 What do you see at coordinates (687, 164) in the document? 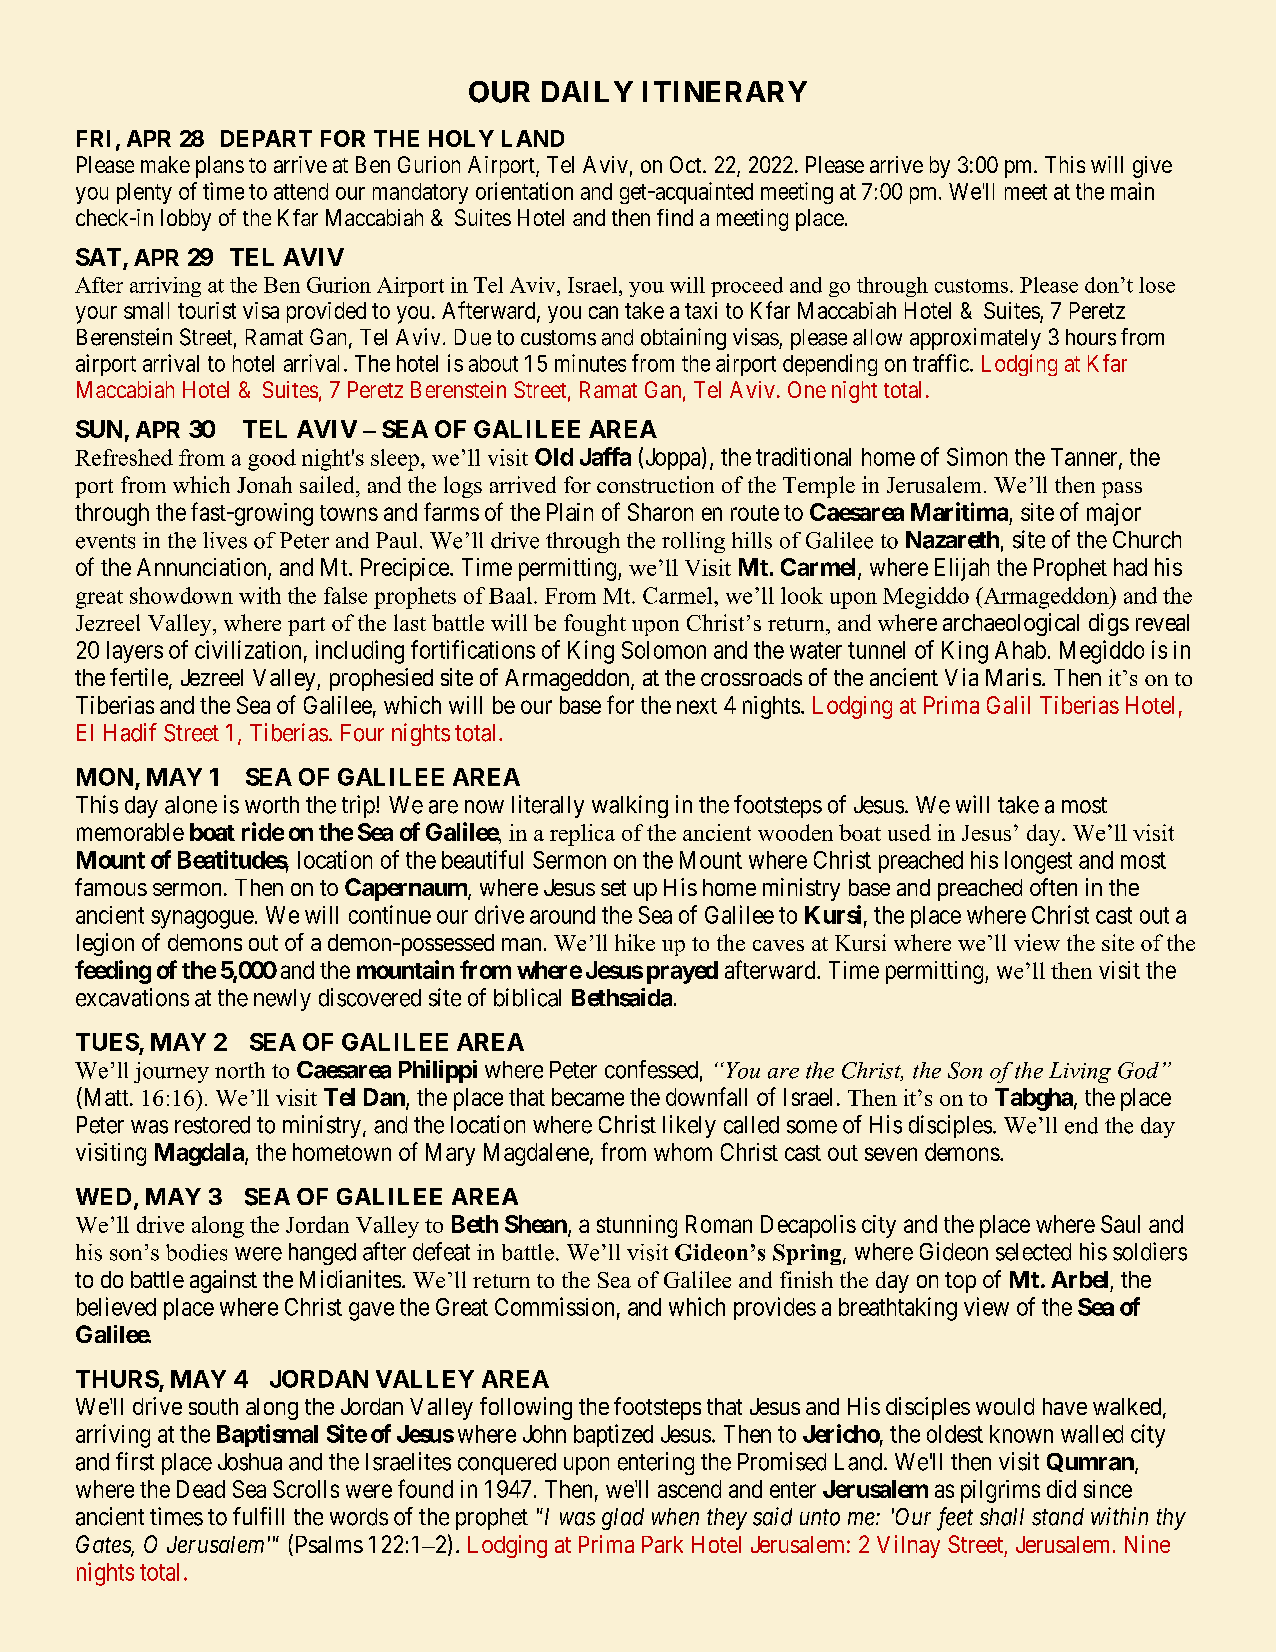
I see `Oct` at bounding box center [687, 164].
